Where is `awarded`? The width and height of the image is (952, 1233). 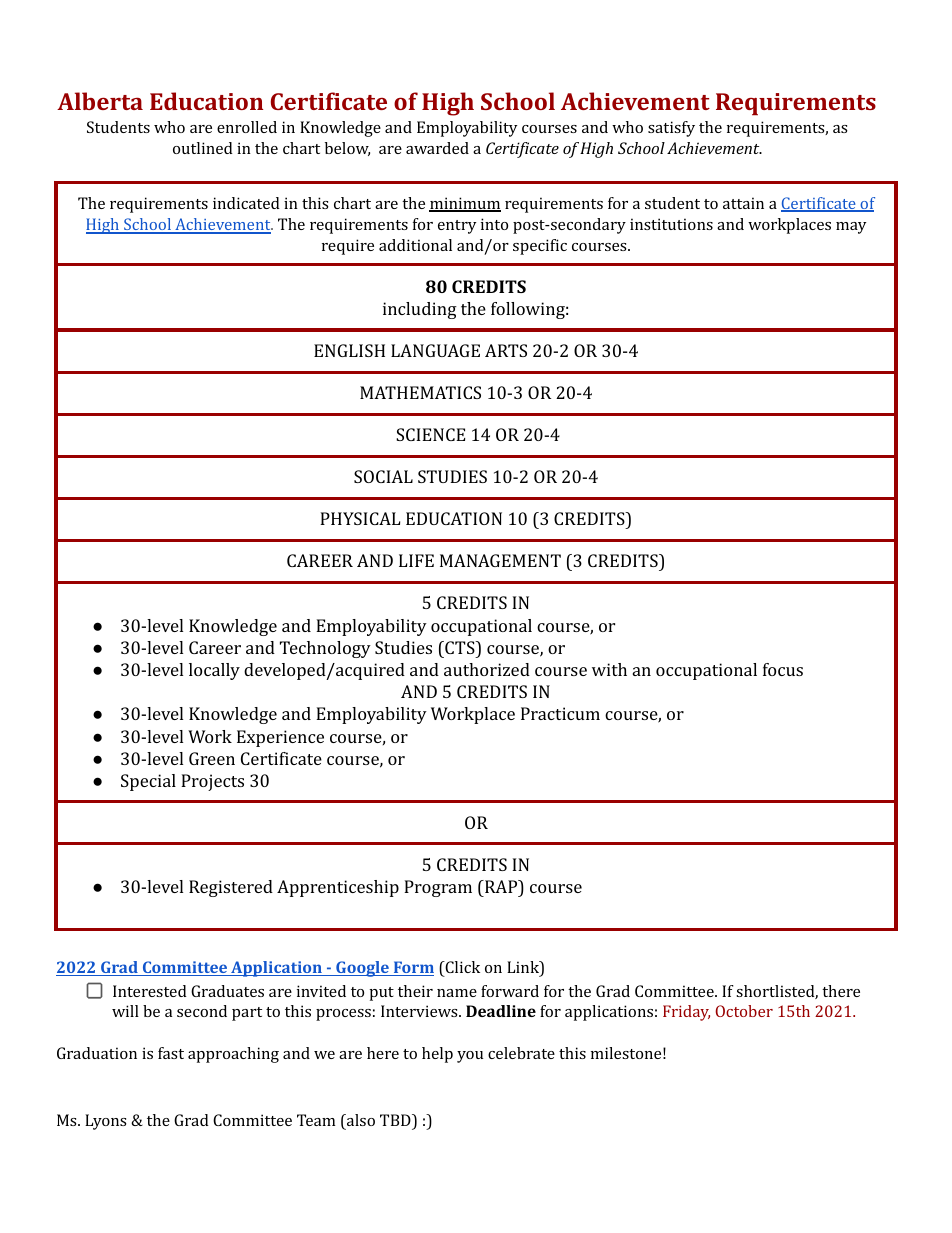 awarded is located at coordinates (437, 148).
